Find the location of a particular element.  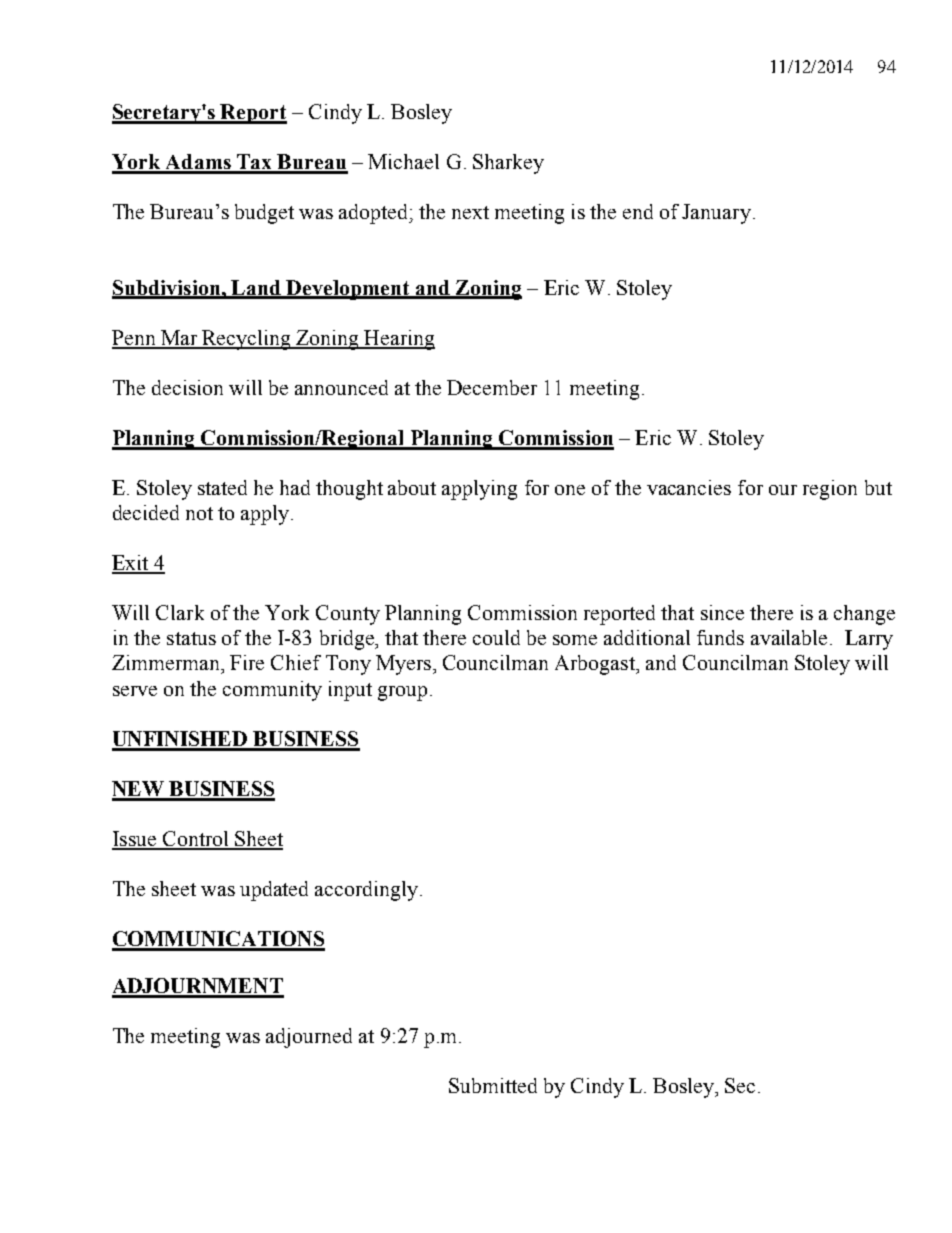

budget is located at coordinates (264, 214).
